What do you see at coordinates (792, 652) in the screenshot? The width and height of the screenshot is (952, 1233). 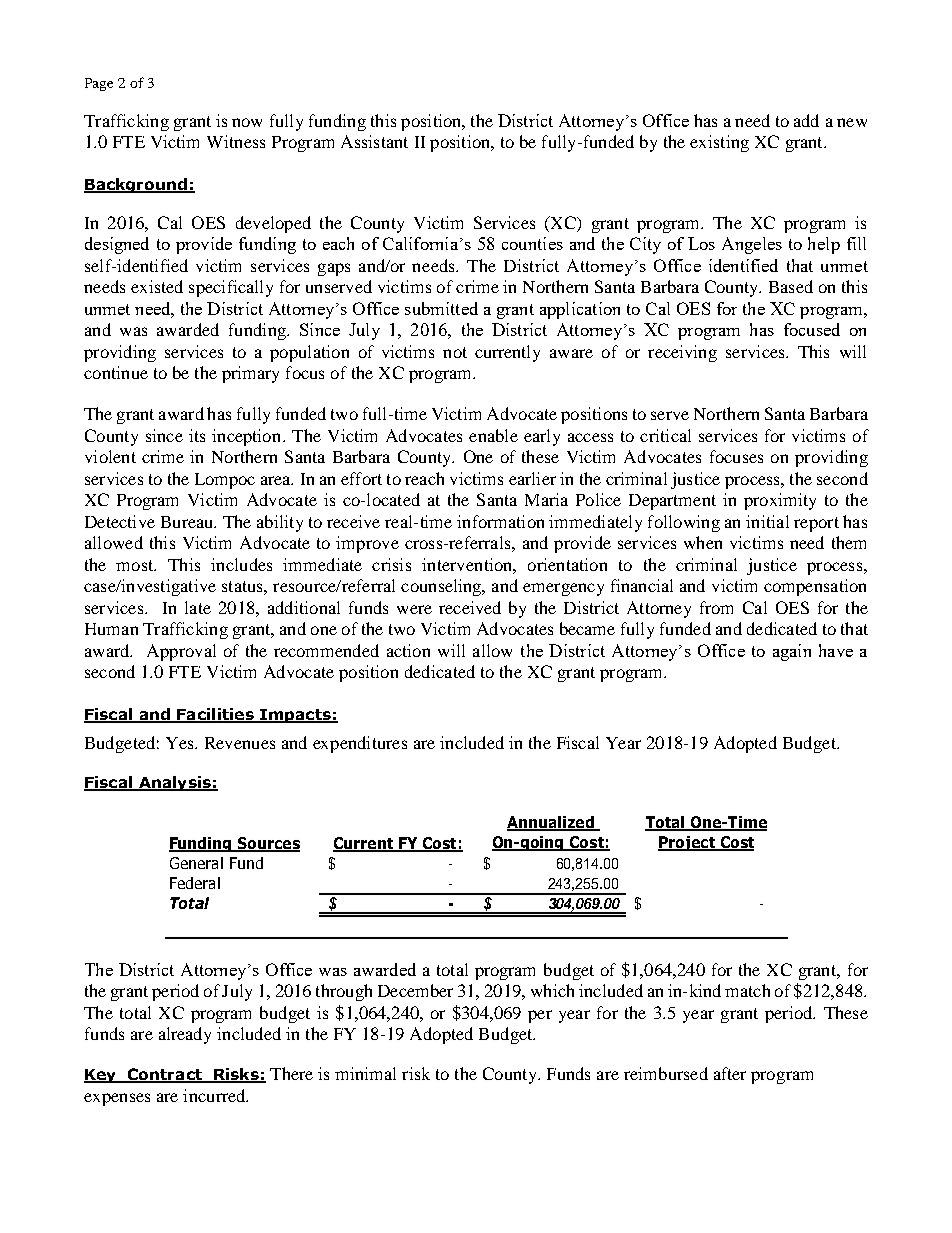 I see `again` at bounding box center [792, 652].
